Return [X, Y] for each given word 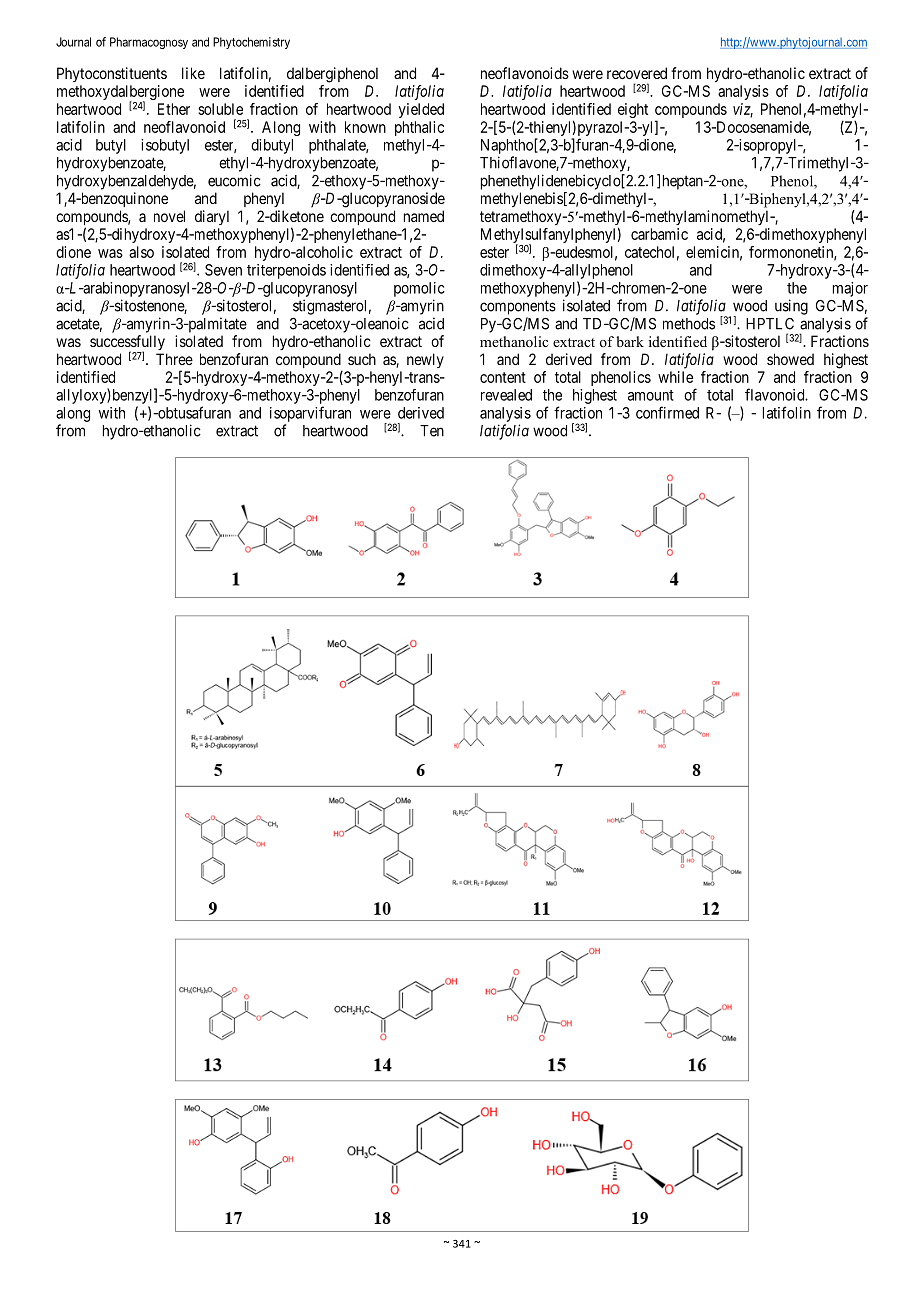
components [518, 307]
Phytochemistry [251, 43]
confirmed [667, 412]
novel [169, 216]
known [365, 127]
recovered [637, 73]
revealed [506, 395]
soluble [220, 109]
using [791, 307]
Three [174, 359]
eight [633, 110]
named [424, 216]
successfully [127, 344]
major [850, 289]
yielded [421, 110]
